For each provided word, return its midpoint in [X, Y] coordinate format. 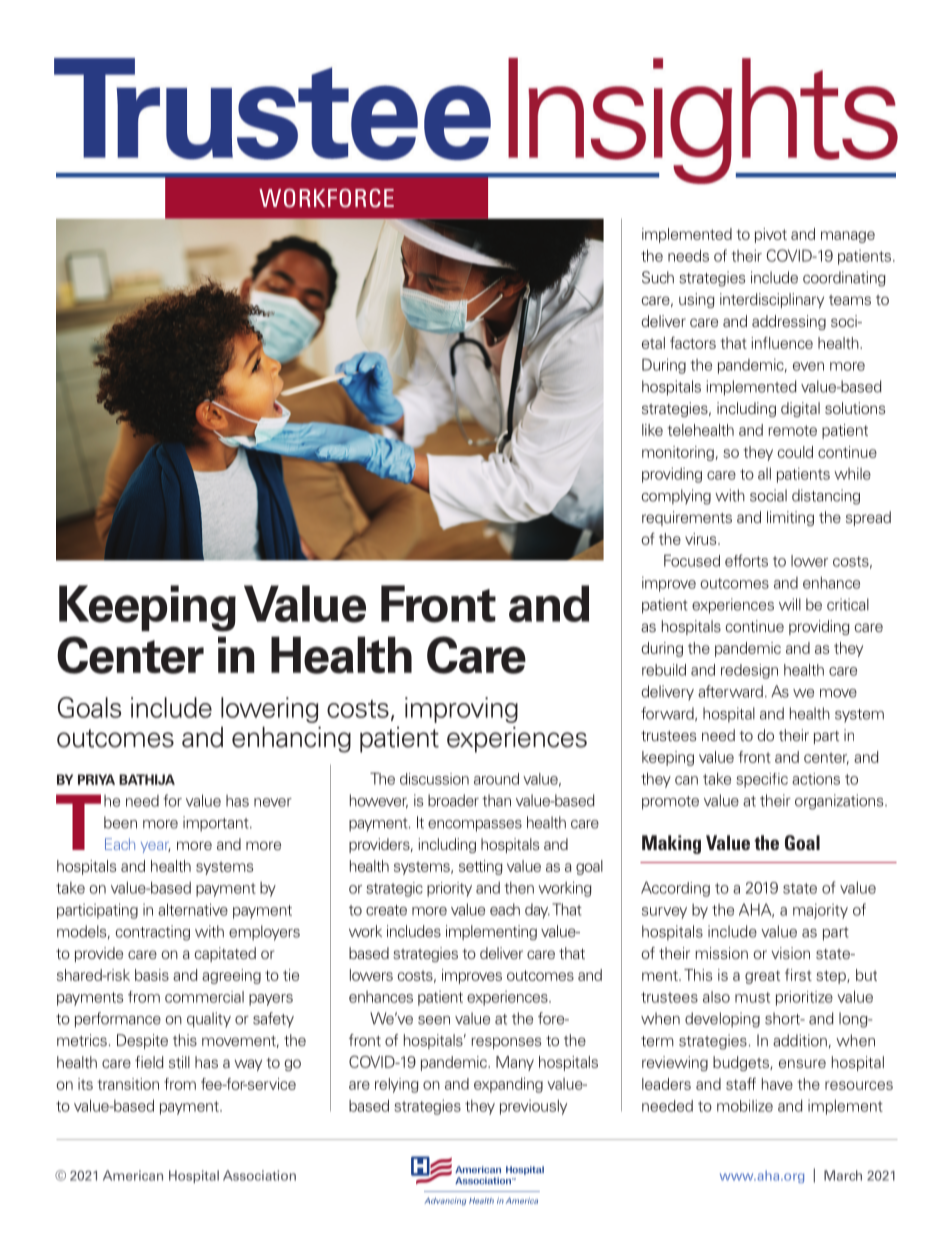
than [496, 800]
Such [658, 277]
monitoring [678, 453]
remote [792, 430]
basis [152, 975]
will [790, 604]
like [652, 430]
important [217, 824]
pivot [771, 235]
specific [762, 780]
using [697, 300]
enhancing [291, 739]
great [762, 977]
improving [461, 710]
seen [434, 1020]
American [133, 1175]
